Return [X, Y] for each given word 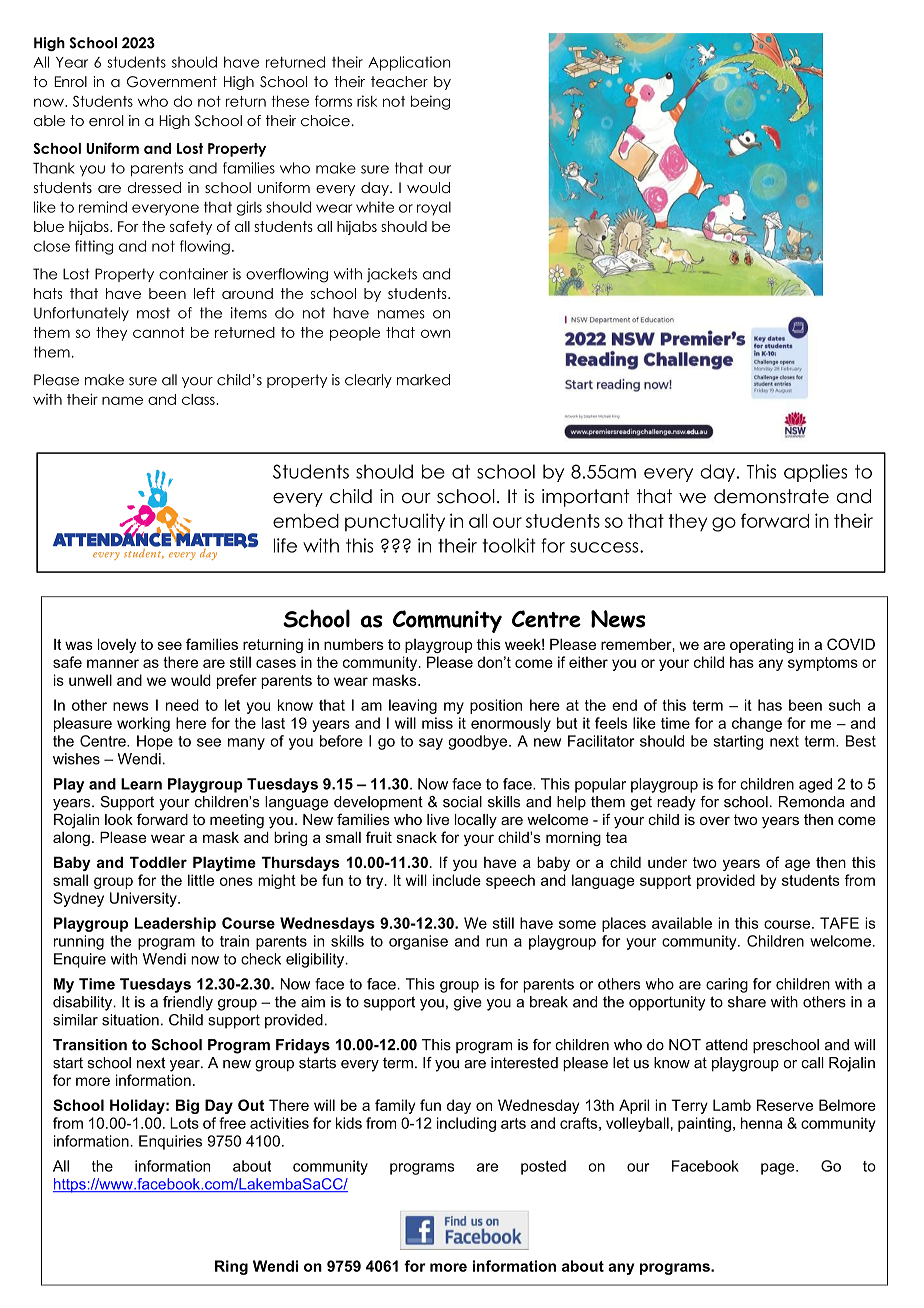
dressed [154, 187]
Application [409, 63]
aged [815, 785]
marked [423, 380]
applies [815, 473]
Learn [141, 784]
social [462, 802]
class [199, 399]
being [430, 102]
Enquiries [170, 1142]
